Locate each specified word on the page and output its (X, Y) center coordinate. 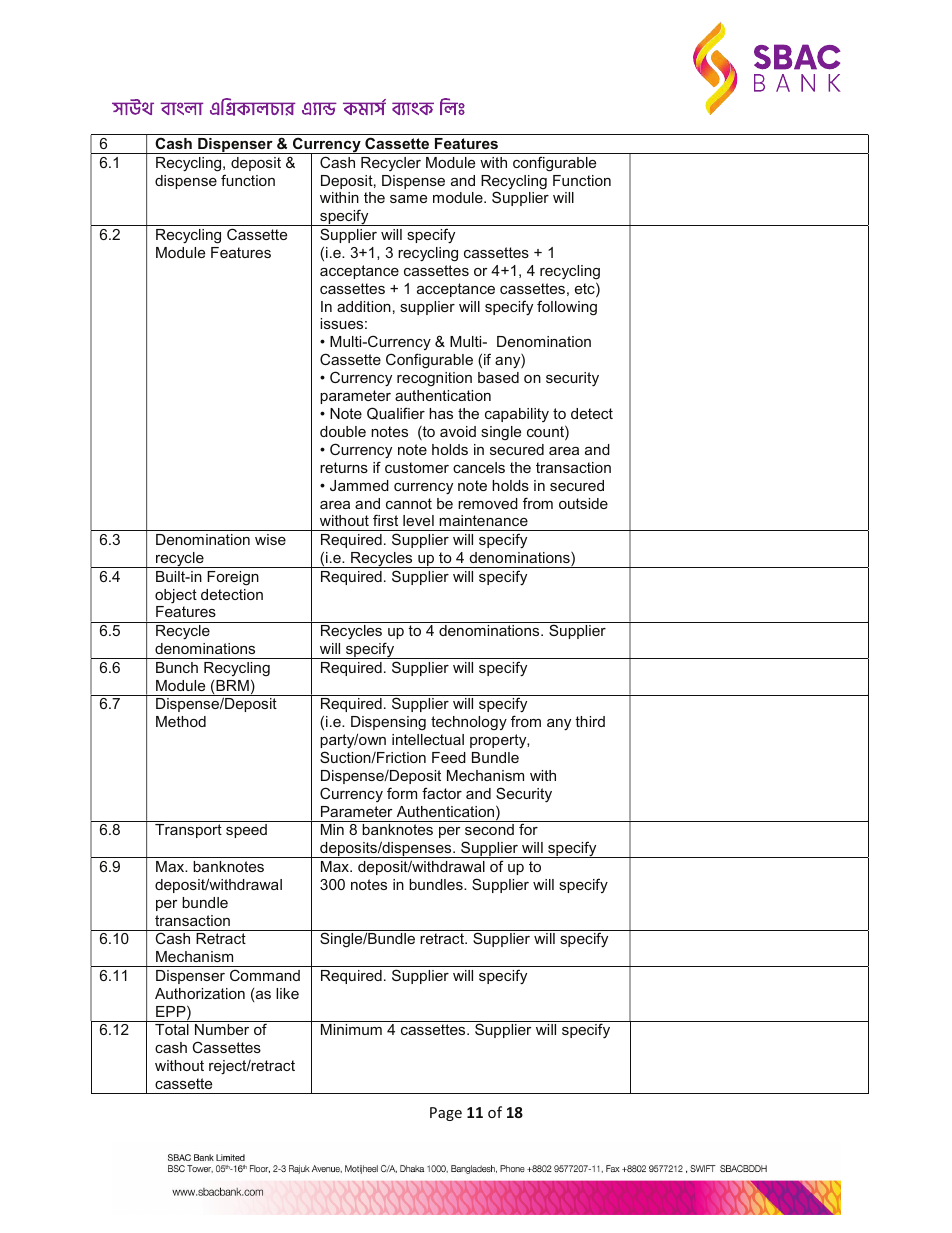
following (567, 308)
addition (364, 306)
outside (583, 503)
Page (446, 1114)
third (590, 721)
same (408, 199)
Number (222, 1029)
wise (270, 539)
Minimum (351, 1029)
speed (246, 831)
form (402, 793)
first (385, 520)
